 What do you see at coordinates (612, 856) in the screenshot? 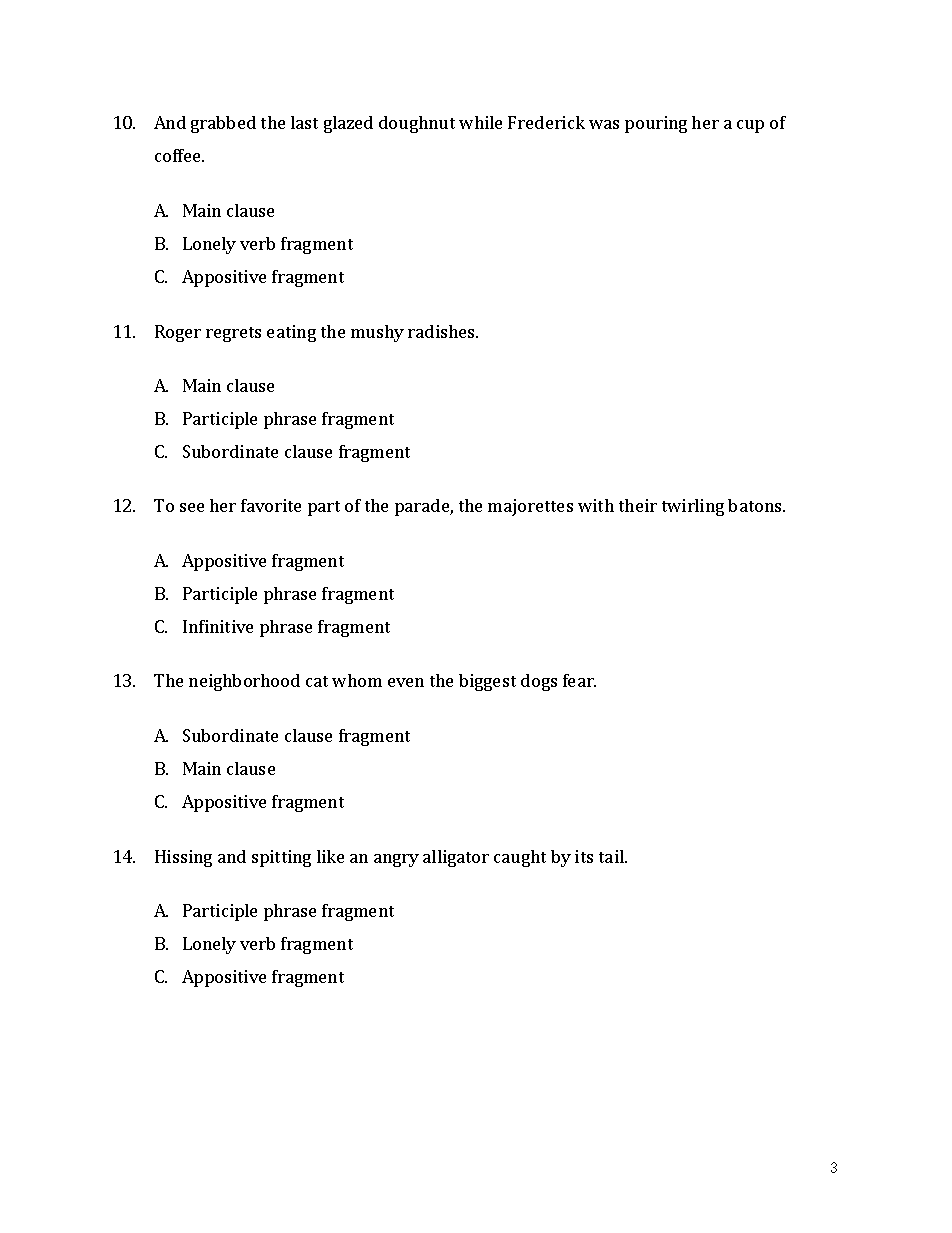
I see `tail` at bounding box center [612, 856].
